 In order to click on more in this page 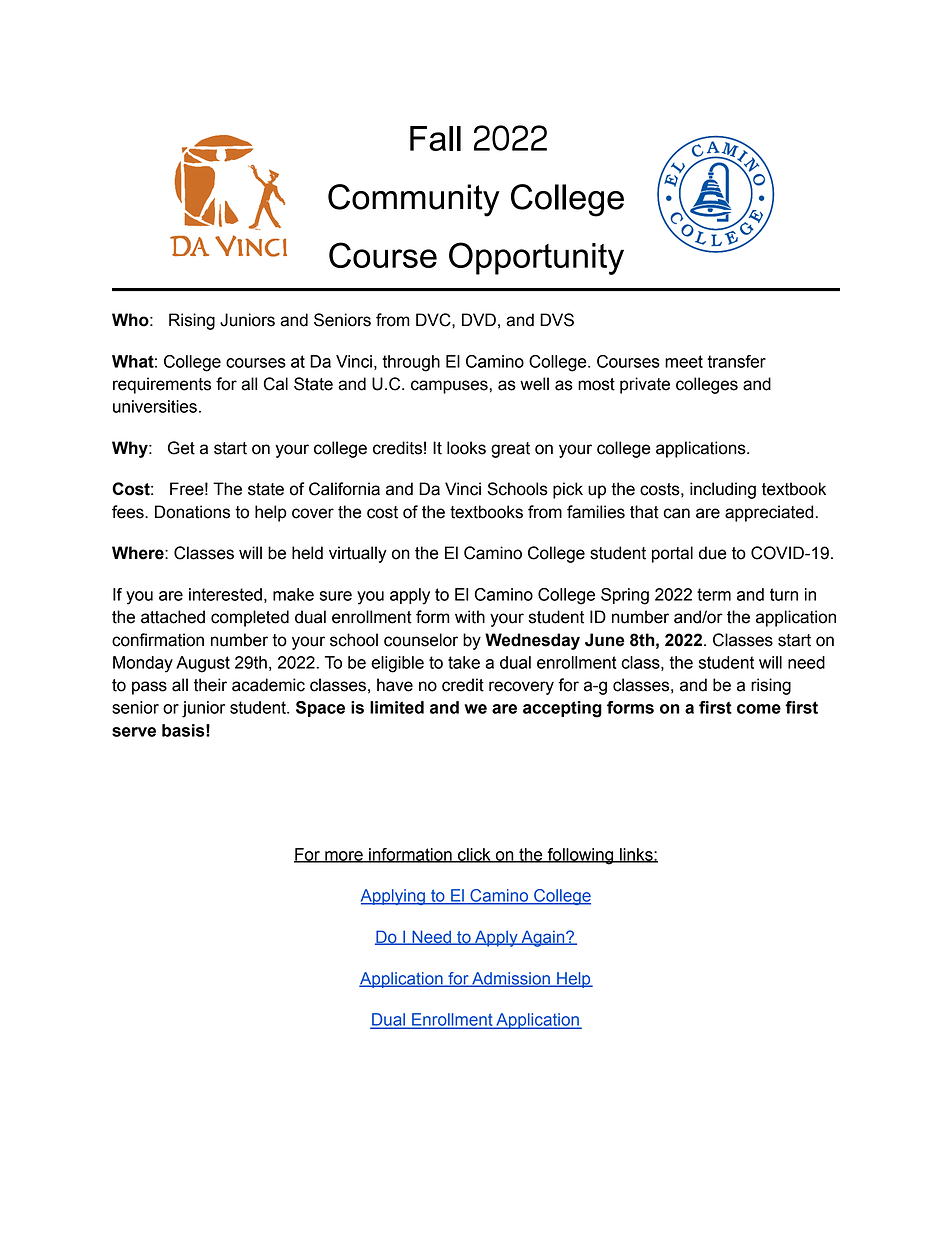, I will do `click(344, 857)`.
